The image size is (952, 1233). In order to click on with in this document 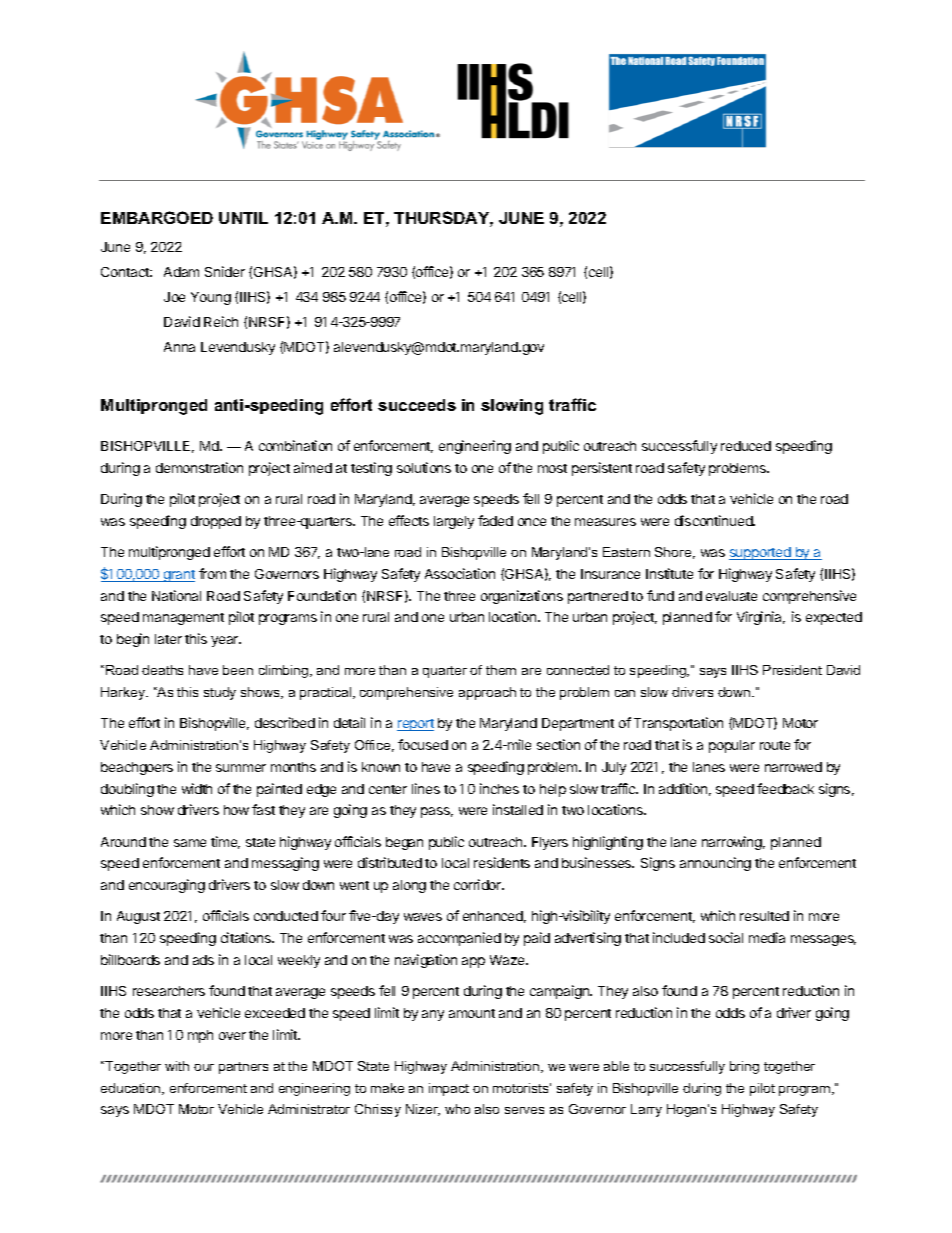, I will do `click(177, 1066)`.
